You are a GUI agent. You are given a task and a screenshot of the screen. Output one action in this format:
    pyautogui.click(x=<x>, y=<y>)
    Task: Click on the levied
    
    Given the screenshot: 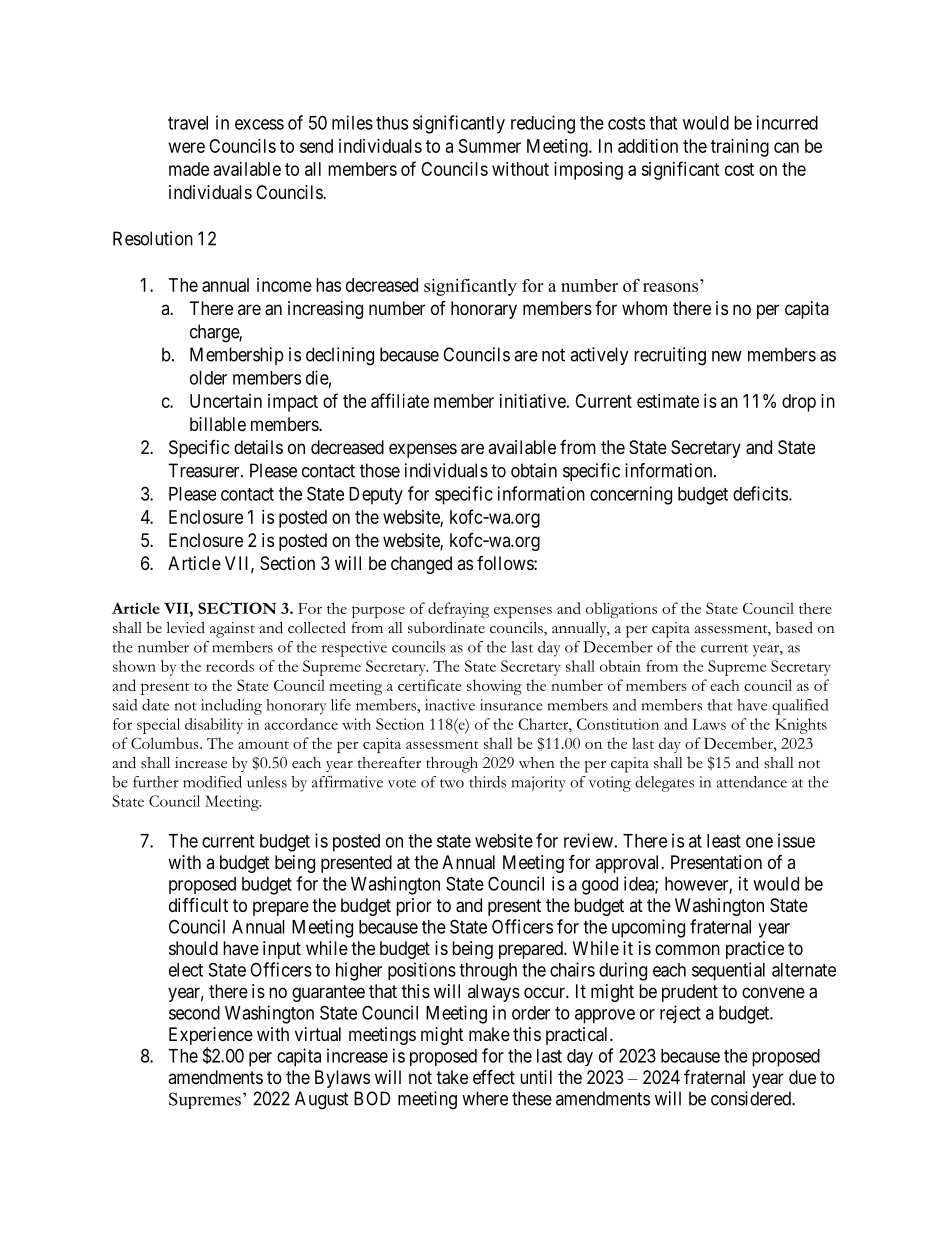 What is the action you would take?
    pyautogui.click(x=185, y=627)
